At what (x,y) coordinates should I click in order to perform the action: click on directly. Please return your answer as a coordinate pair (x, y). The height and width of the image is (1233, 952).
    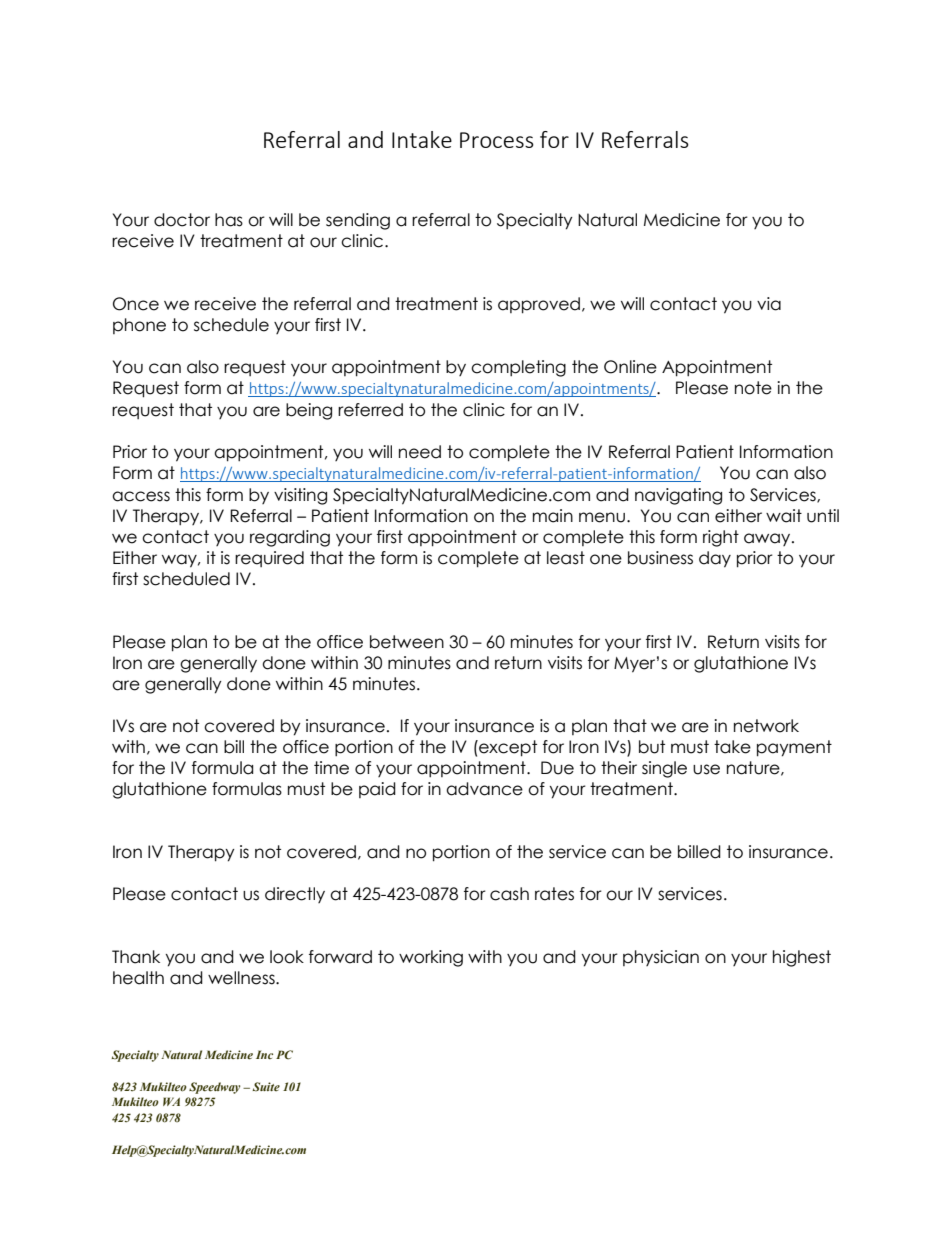
    Looking at the image, I should click on (295, 895).
